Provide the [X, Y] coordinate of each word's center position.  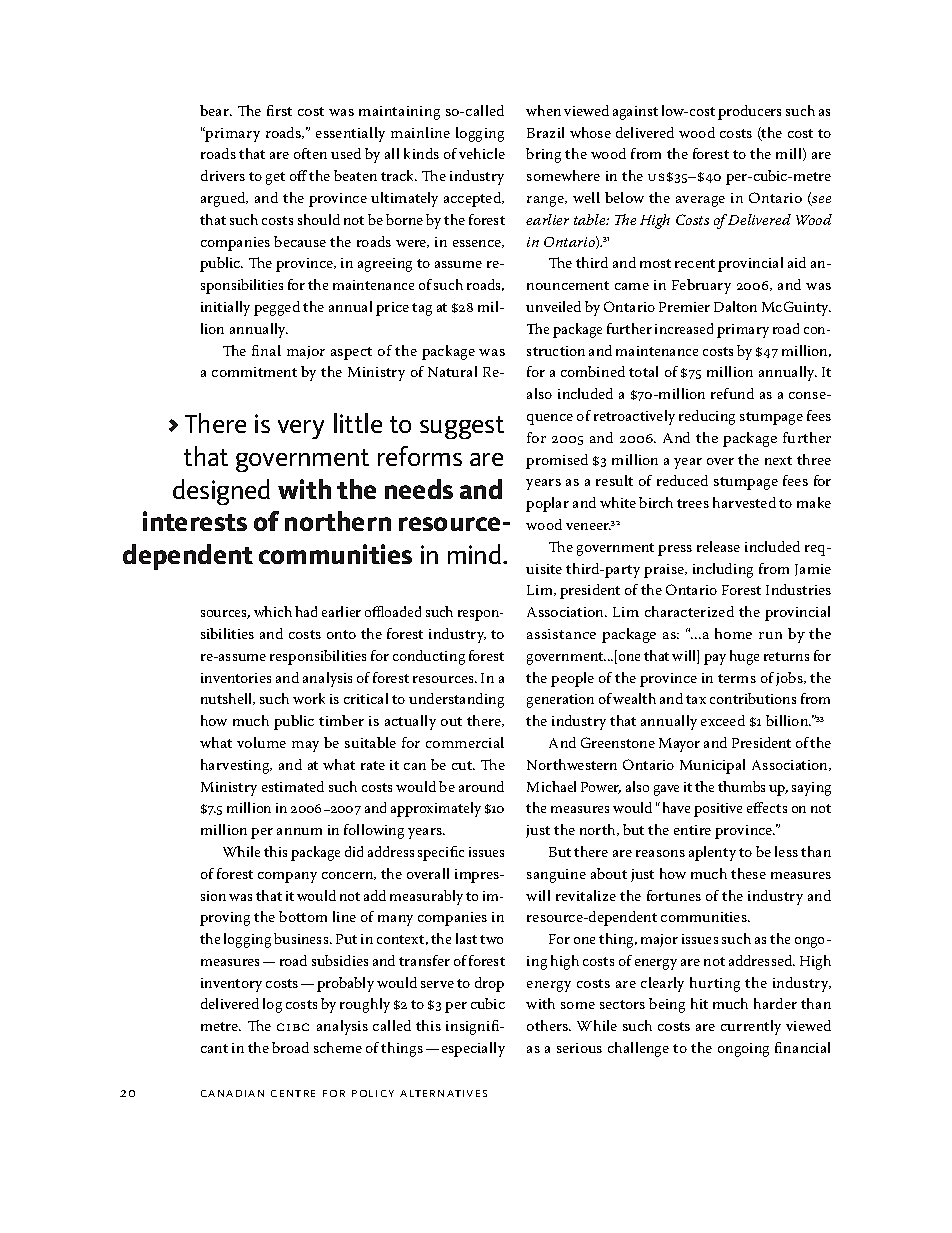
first [279, 110]
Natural [452, 371]
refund [732, 393]
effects [767, 807]
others [548, 1025]
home [733, 633]
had [306, 611]
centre [293, 1093]
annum [299, 831]
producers [749, 112]
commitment [254, 372]
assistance [561, 634]
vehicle [482, 153]
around [481, 786]
